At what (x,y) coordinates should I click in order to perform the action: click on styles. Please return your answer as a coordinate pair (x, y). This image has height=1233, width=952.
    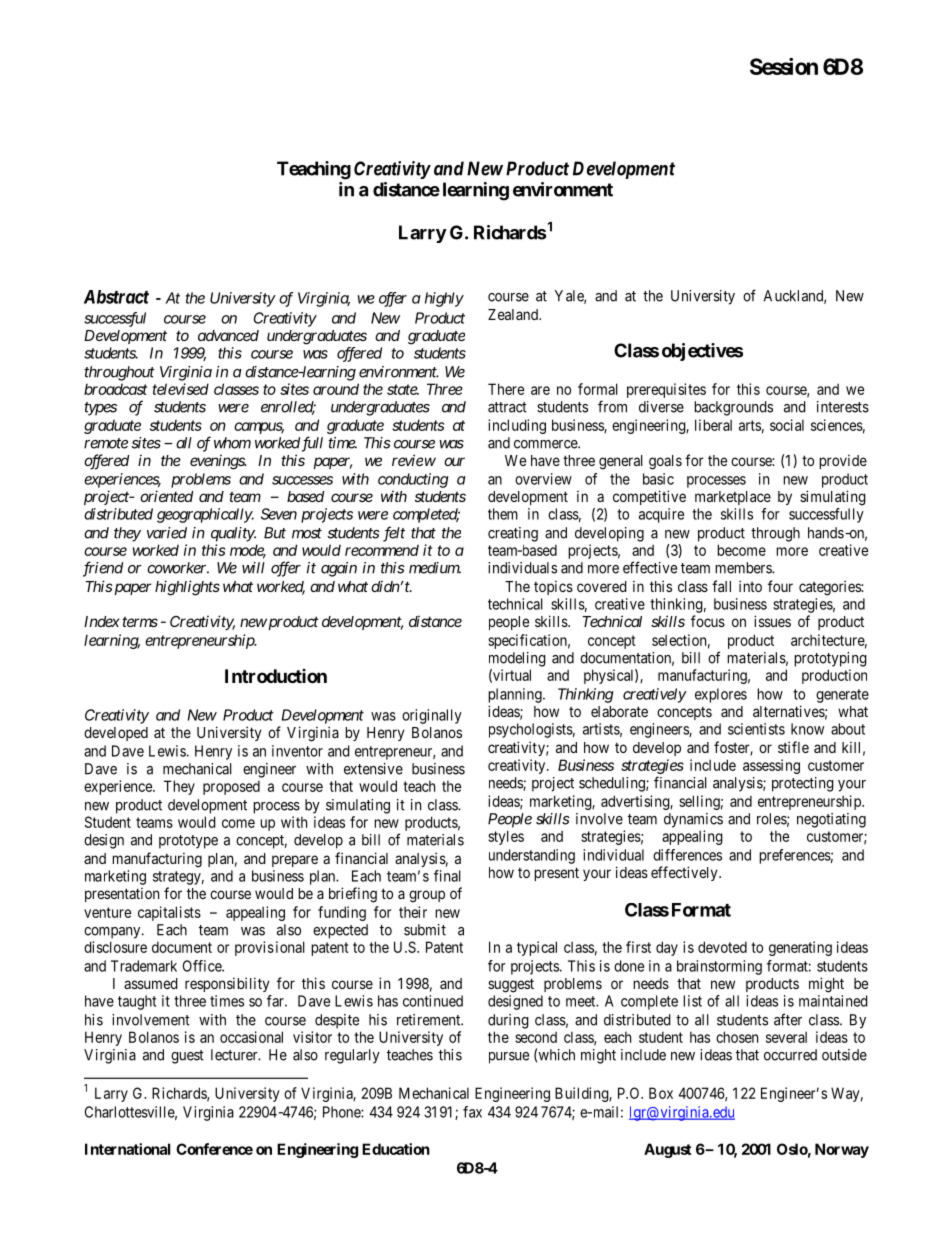
    Looking at the image, I should click on (506, 837).
